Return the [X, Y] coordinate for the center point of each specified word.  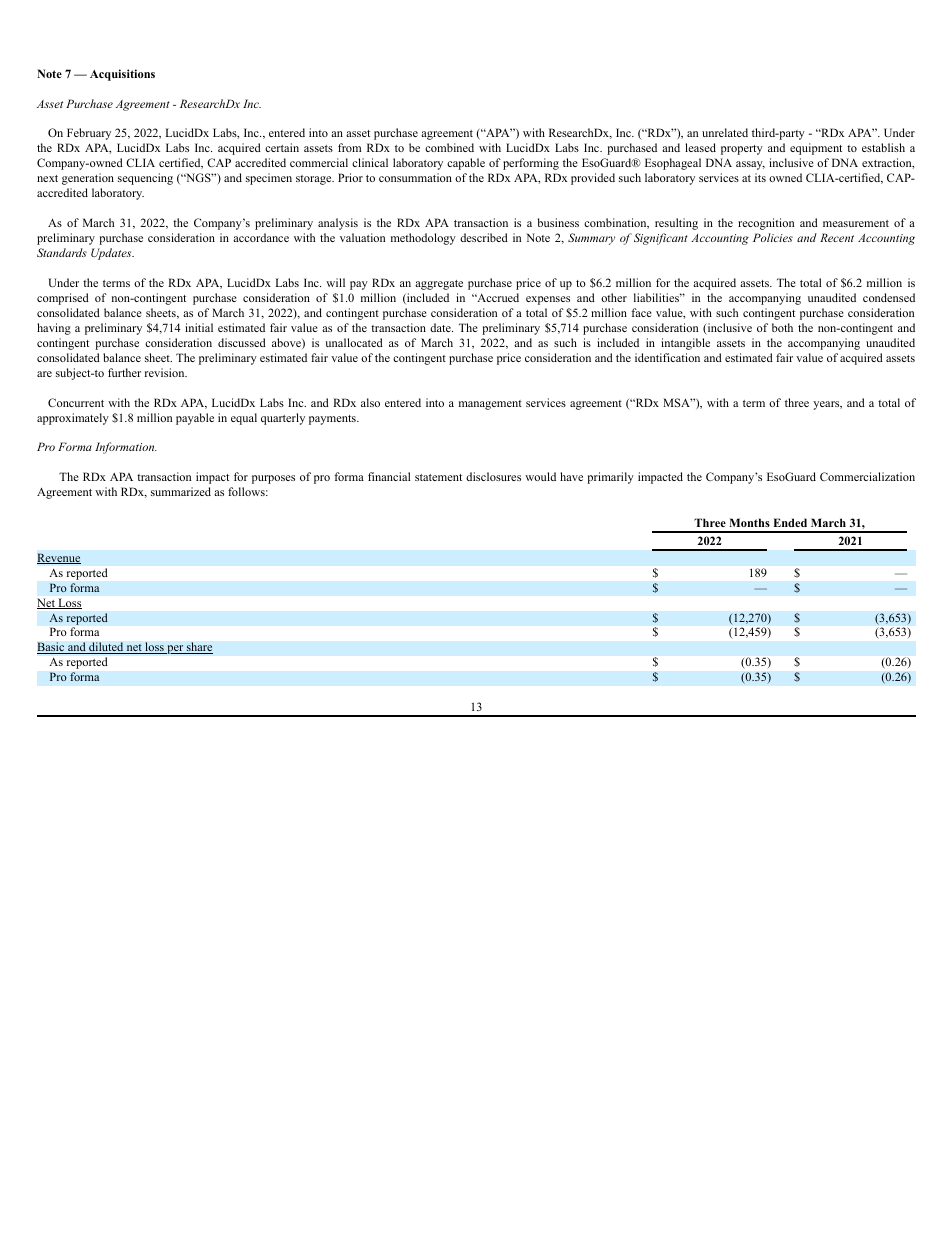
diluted [106, 648]
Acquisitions [122, 75]
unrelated [725, 132]
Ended [790, 522]
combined [449, 147]
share [199, 648]
